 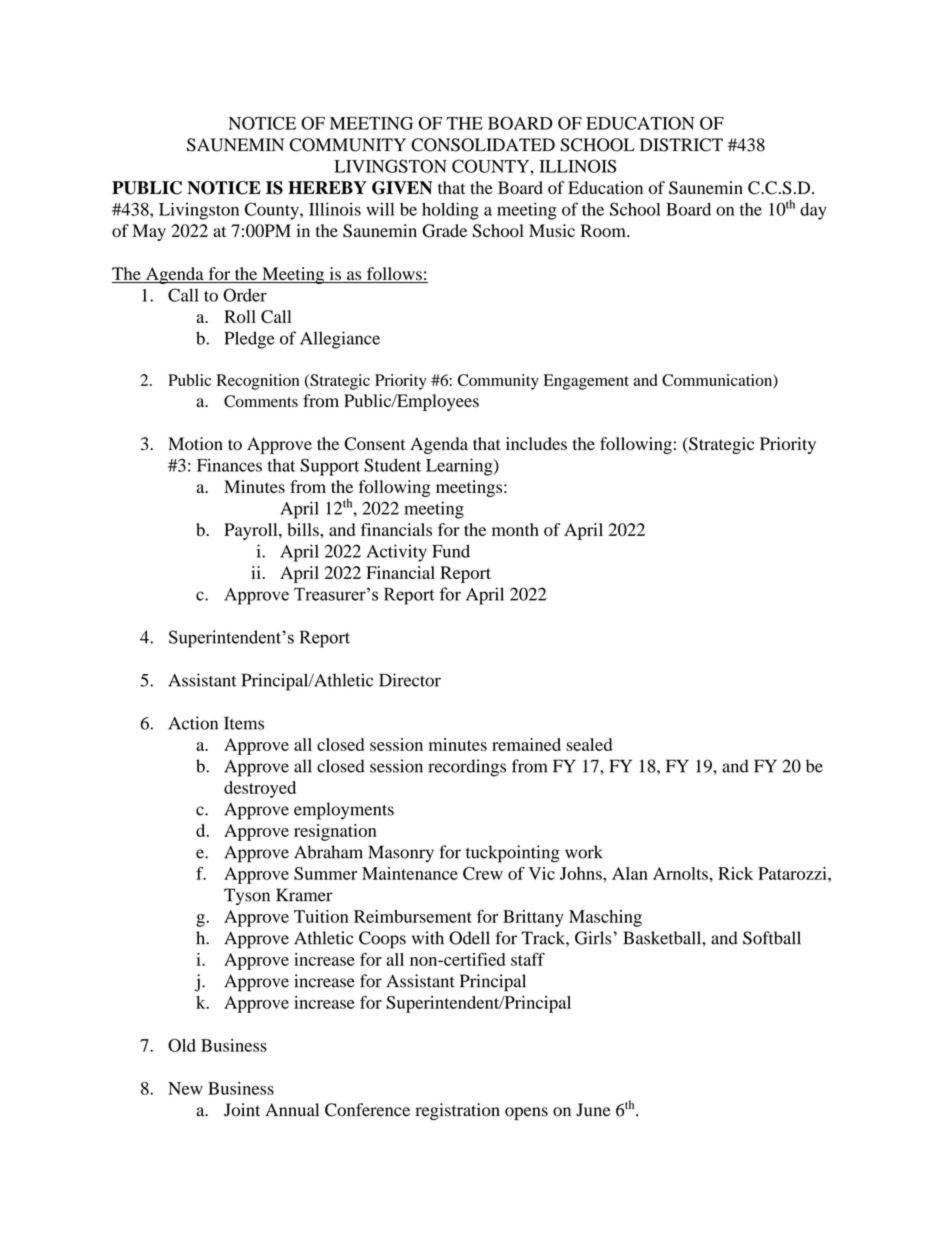 What do you see at coordinates (247, 896) in the screenshot?
I see `Tyson` at bounding box center [247, 896].
